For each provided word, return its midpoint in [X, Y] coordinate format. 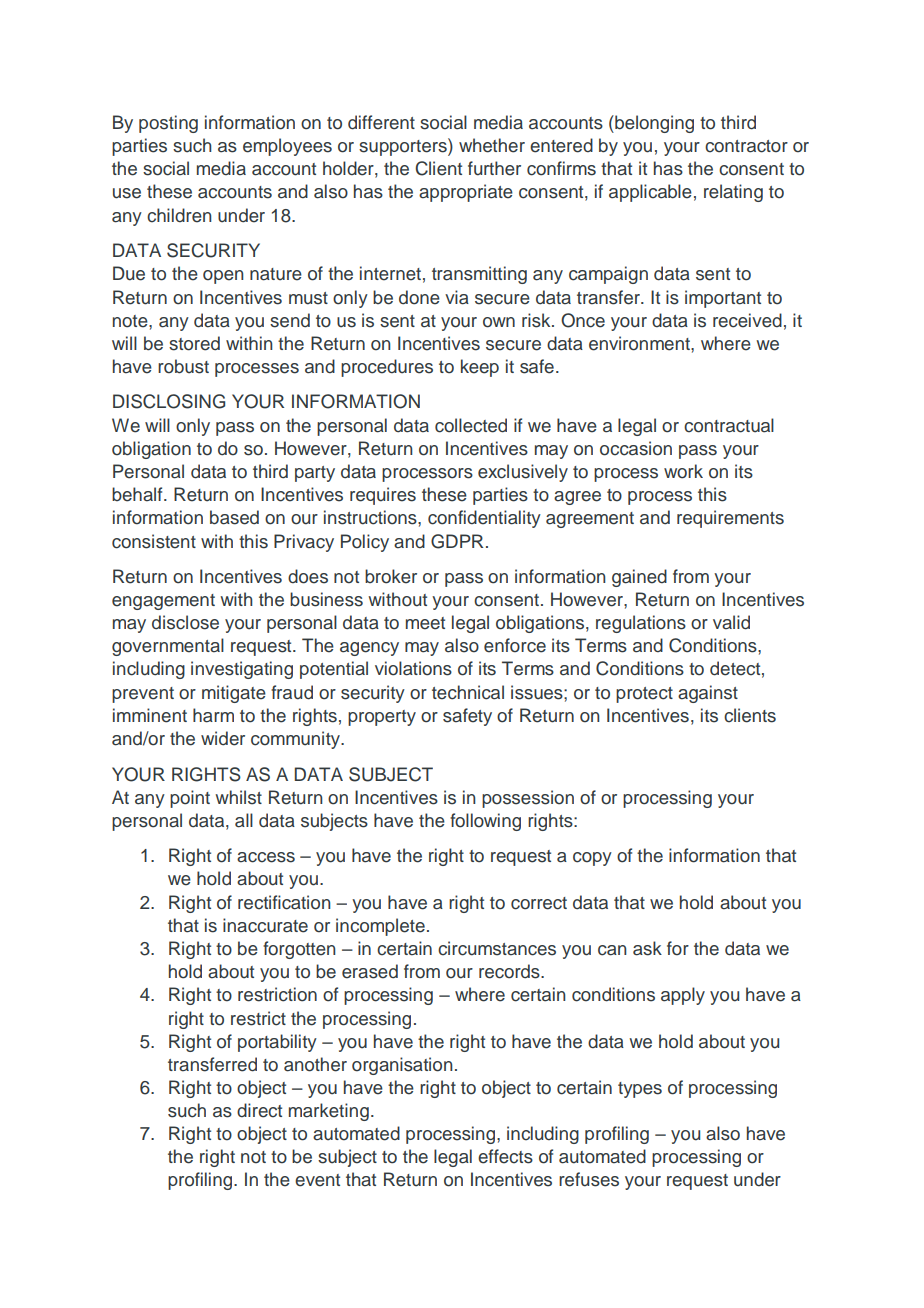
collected [471, 425]
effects [505, 1156]
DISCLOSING [169, 401]
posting [168, 124]
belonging [653, 124]
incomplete [380, 927]
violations [413, 668]
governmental [168, 647]
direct [259, 1110]
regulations [641, 624]
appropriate [466, 193]
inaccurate [265, 925]
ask [647, 948]
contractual [729, 425]
